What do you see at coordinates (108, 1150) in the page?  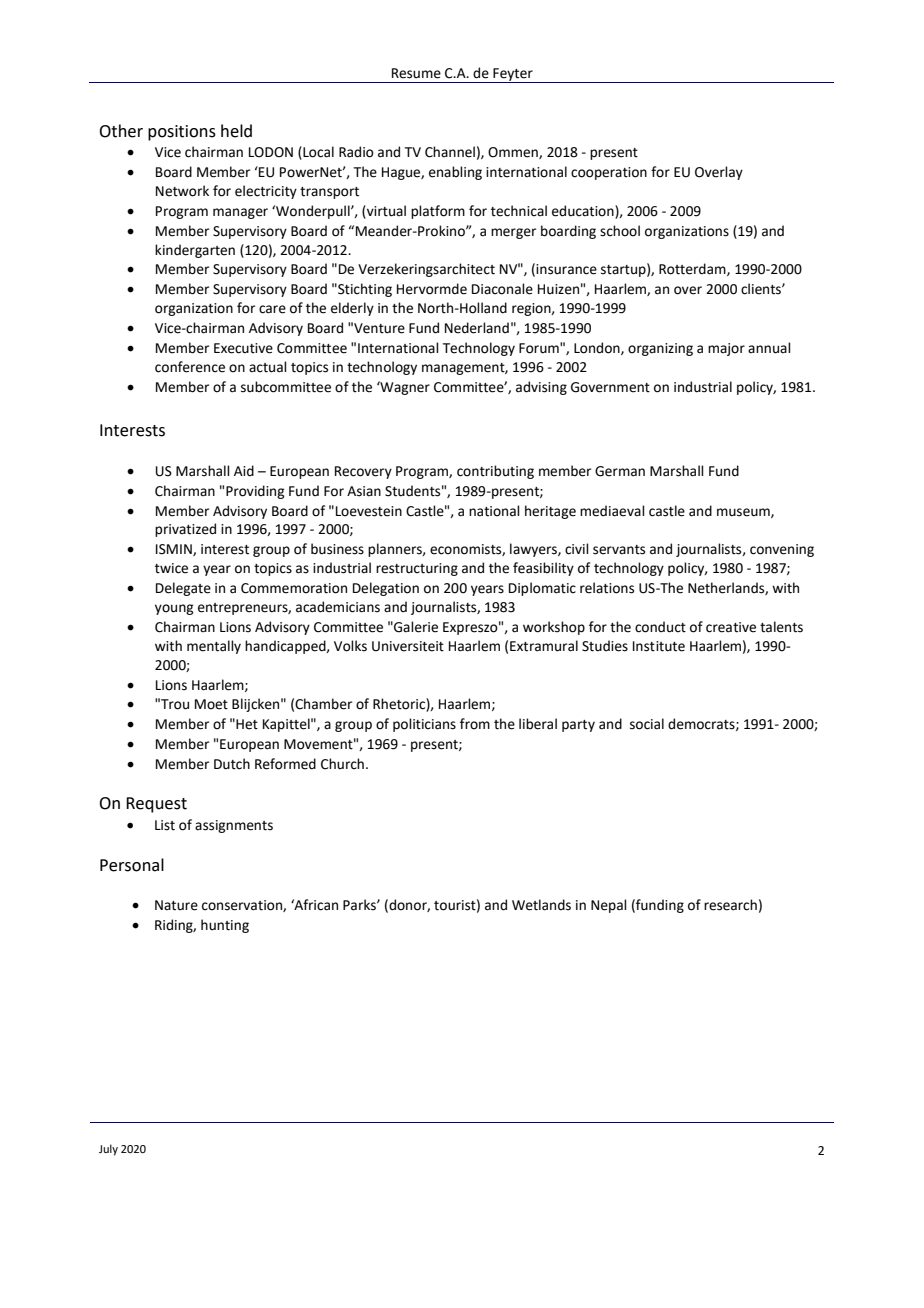 I see `July` at bounding box center [108, 1150].
